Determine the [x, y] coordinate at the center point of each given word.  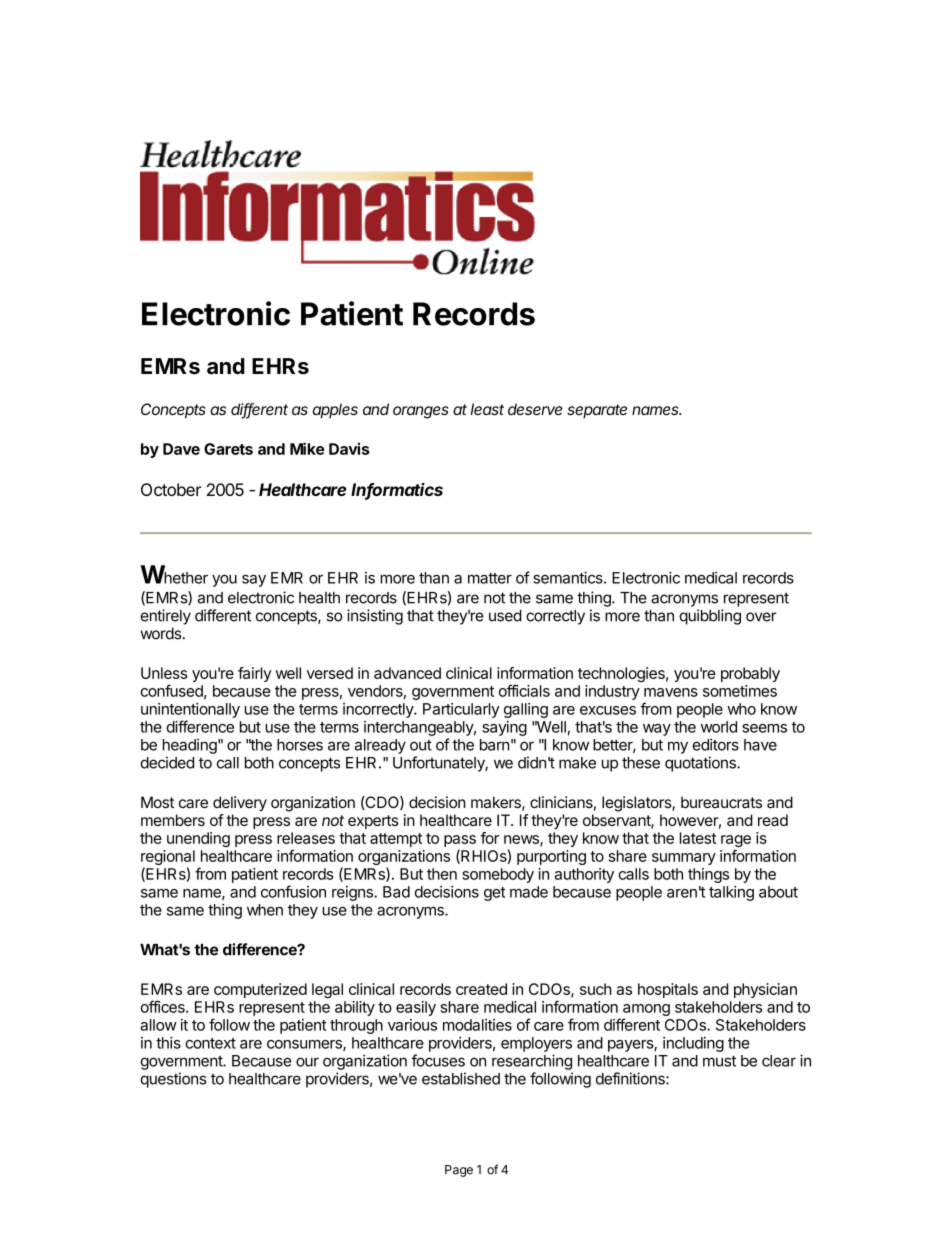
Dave [181, 449]
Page [459, 1171]
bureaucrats [721, 802]
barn [495, 745]
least [487, 409]
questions [173, 1080]
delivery [240, 804]
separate [597, 411]
